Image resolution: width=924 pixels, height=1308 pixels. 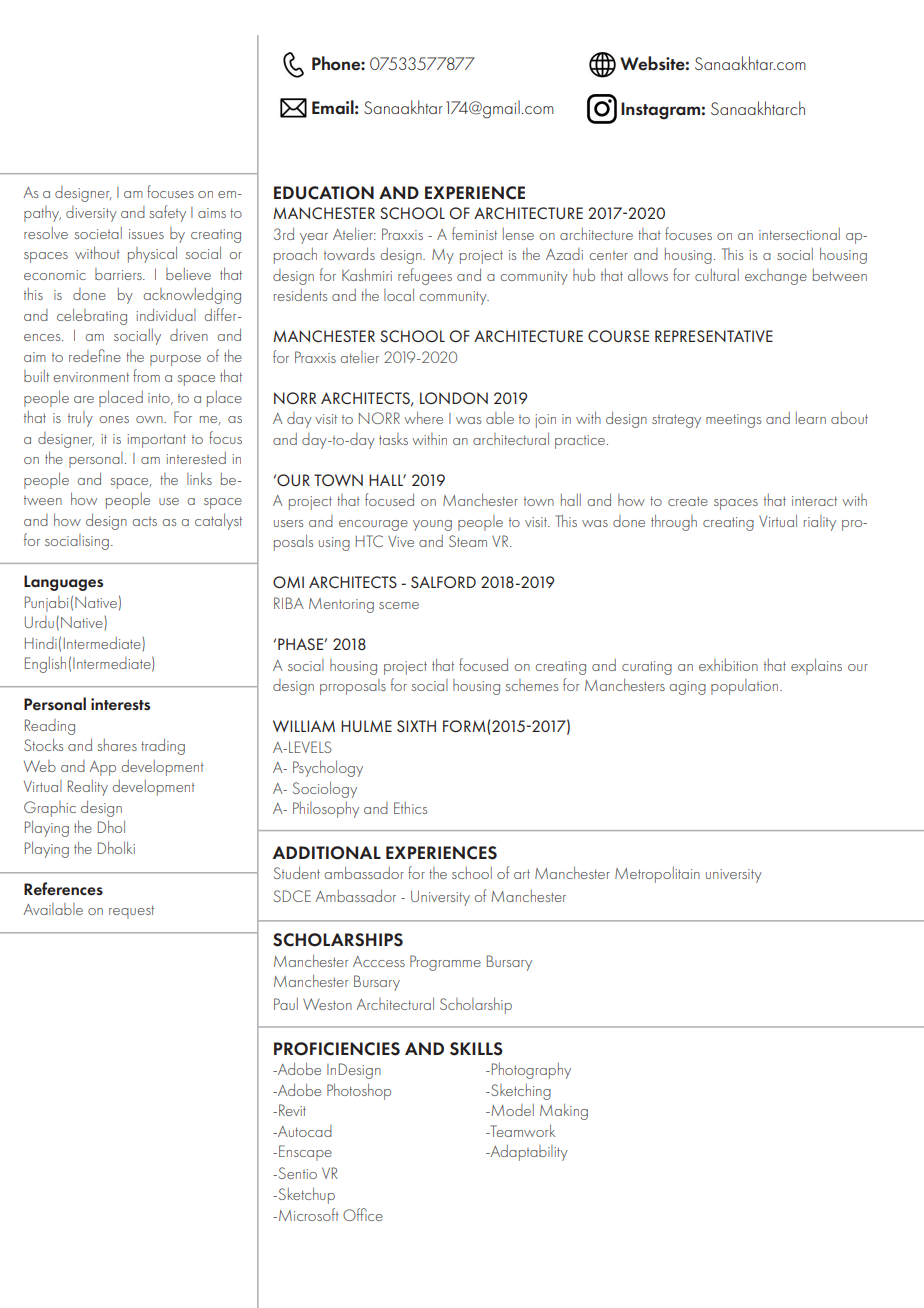 What do you see at coordinates (522, 874) in the screenshot?
I see `art` at bounding box center [522, 874].
